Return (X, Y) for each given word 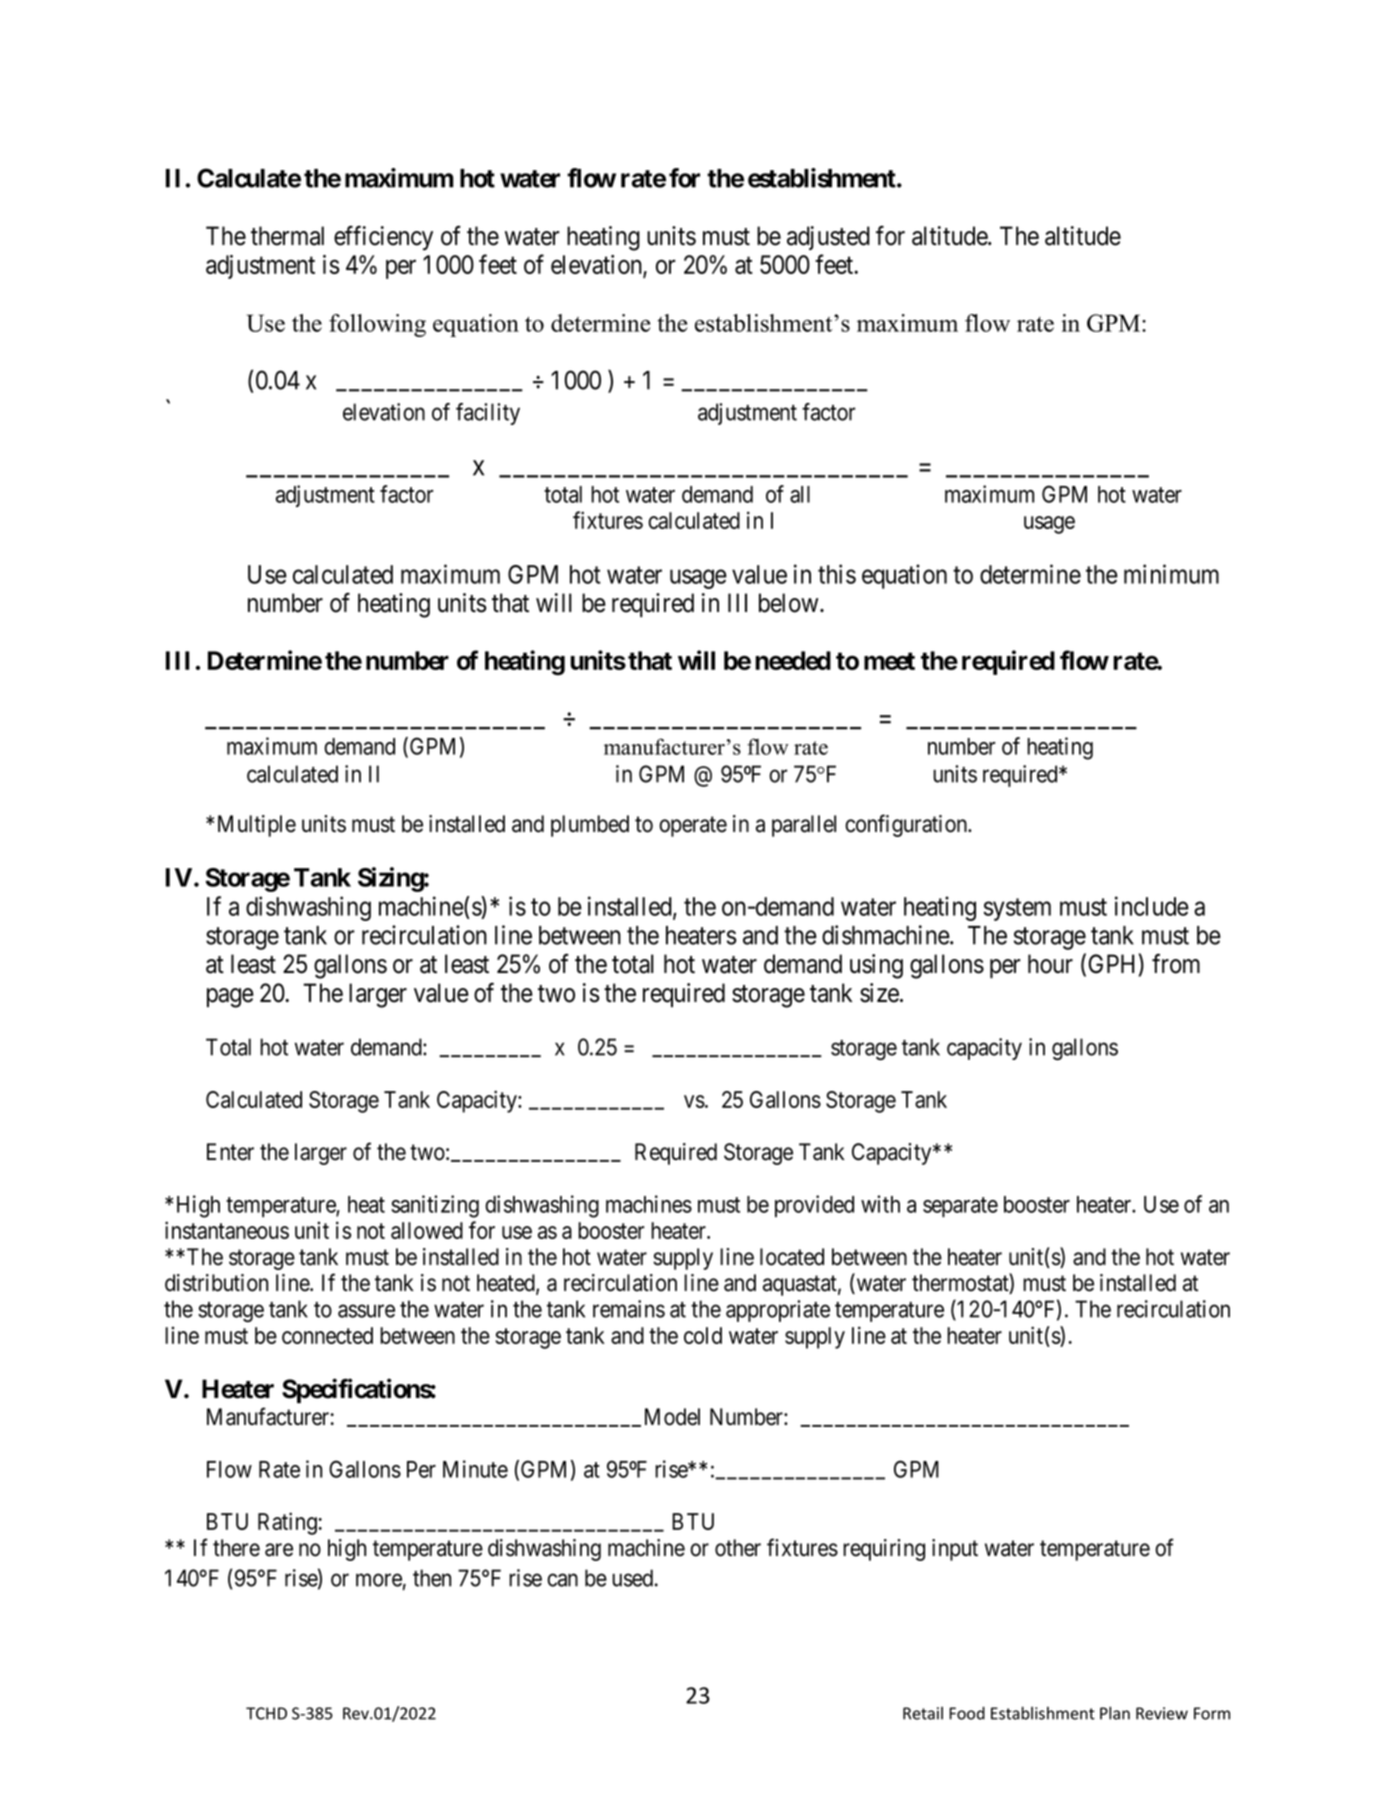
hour (1050, 964)
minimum (1171, 574)
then (432, 1578)
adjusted (828, 238)
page (230, 998)
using (876, 966)
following (377, 325)
